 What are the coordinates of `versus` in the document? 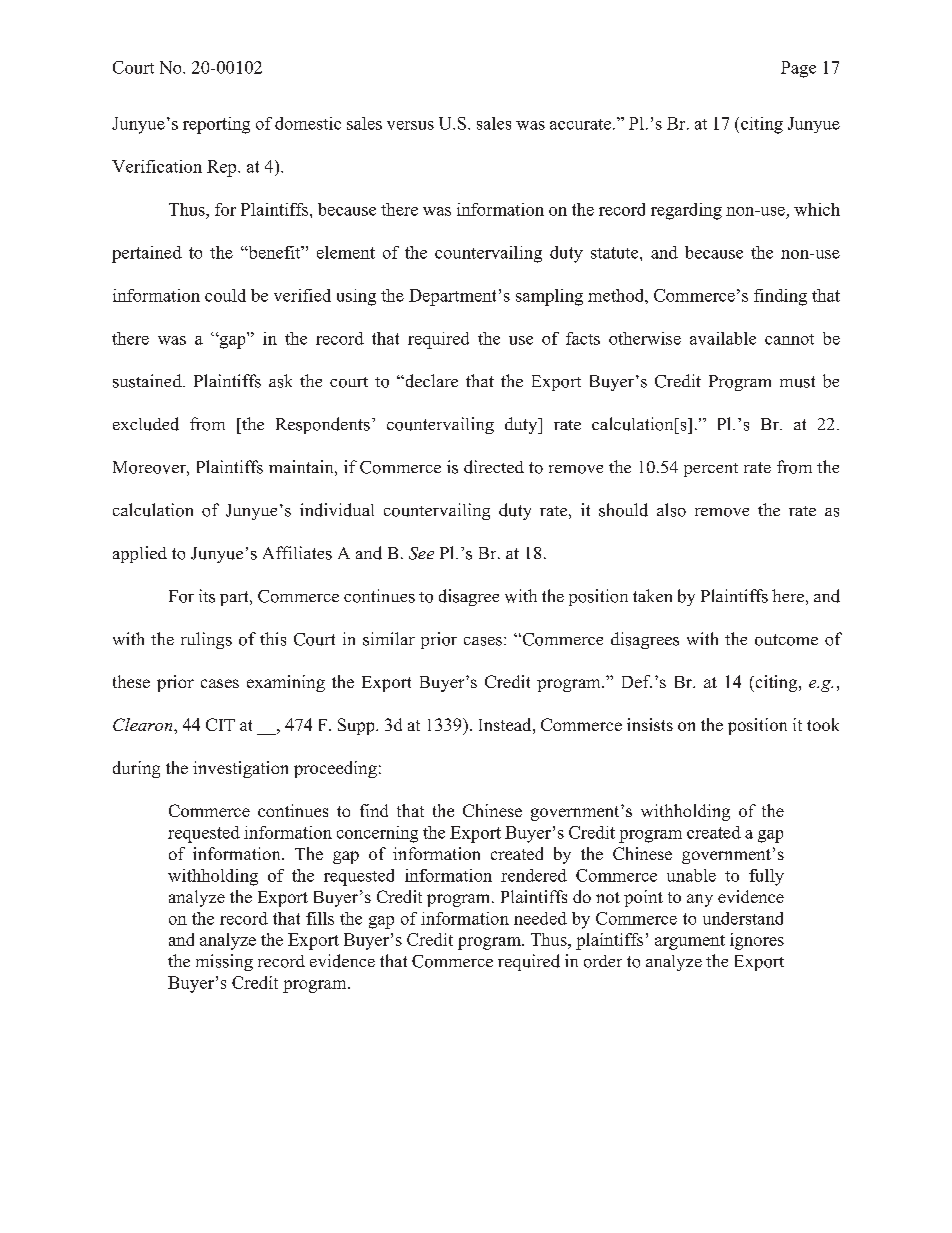 It's located at (410, 125).
